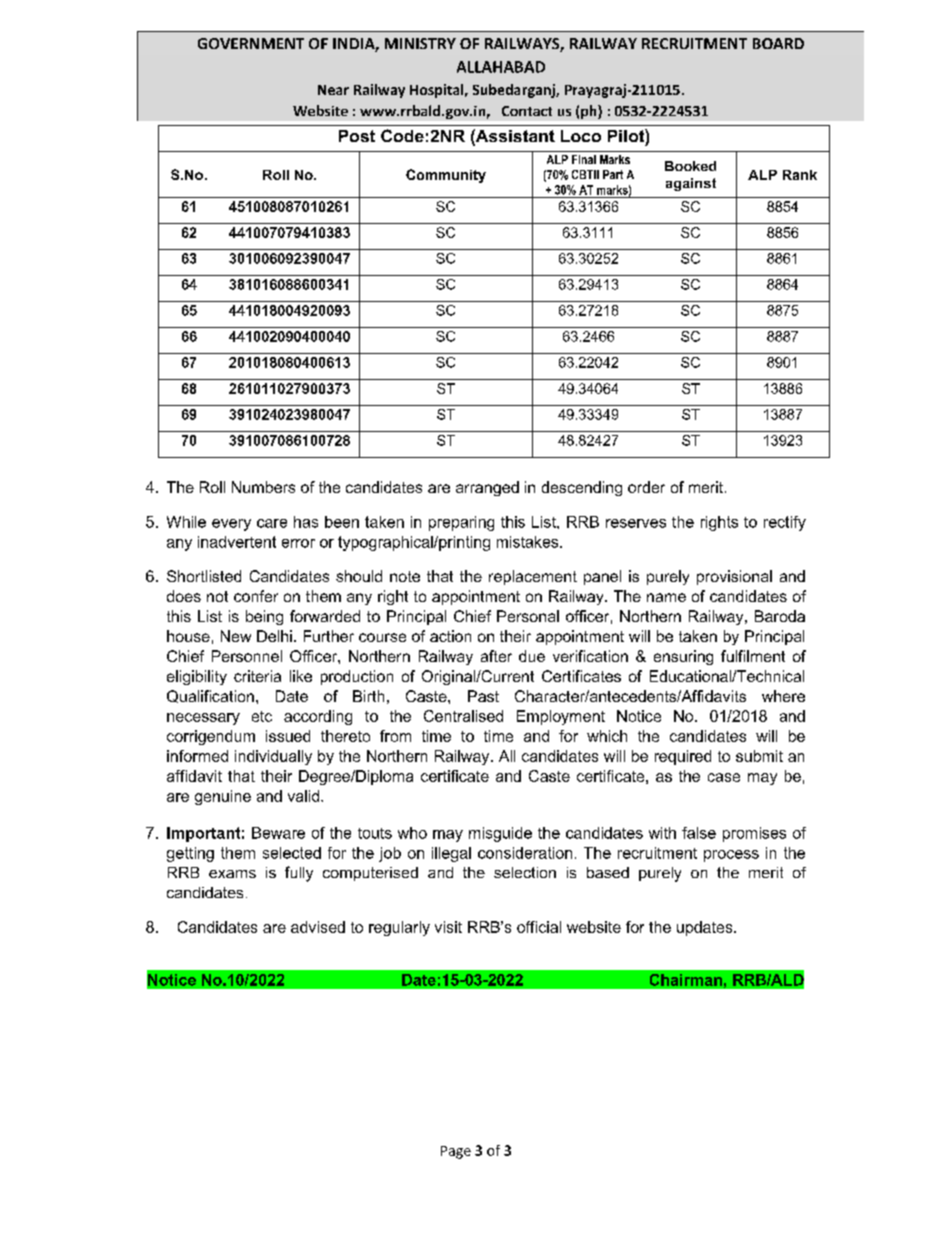 Image resolution: width=952 pixels, height=1233 pixels. Describe the element at coordinates (724, 777) in the screenshot. I see `case` at that location.
